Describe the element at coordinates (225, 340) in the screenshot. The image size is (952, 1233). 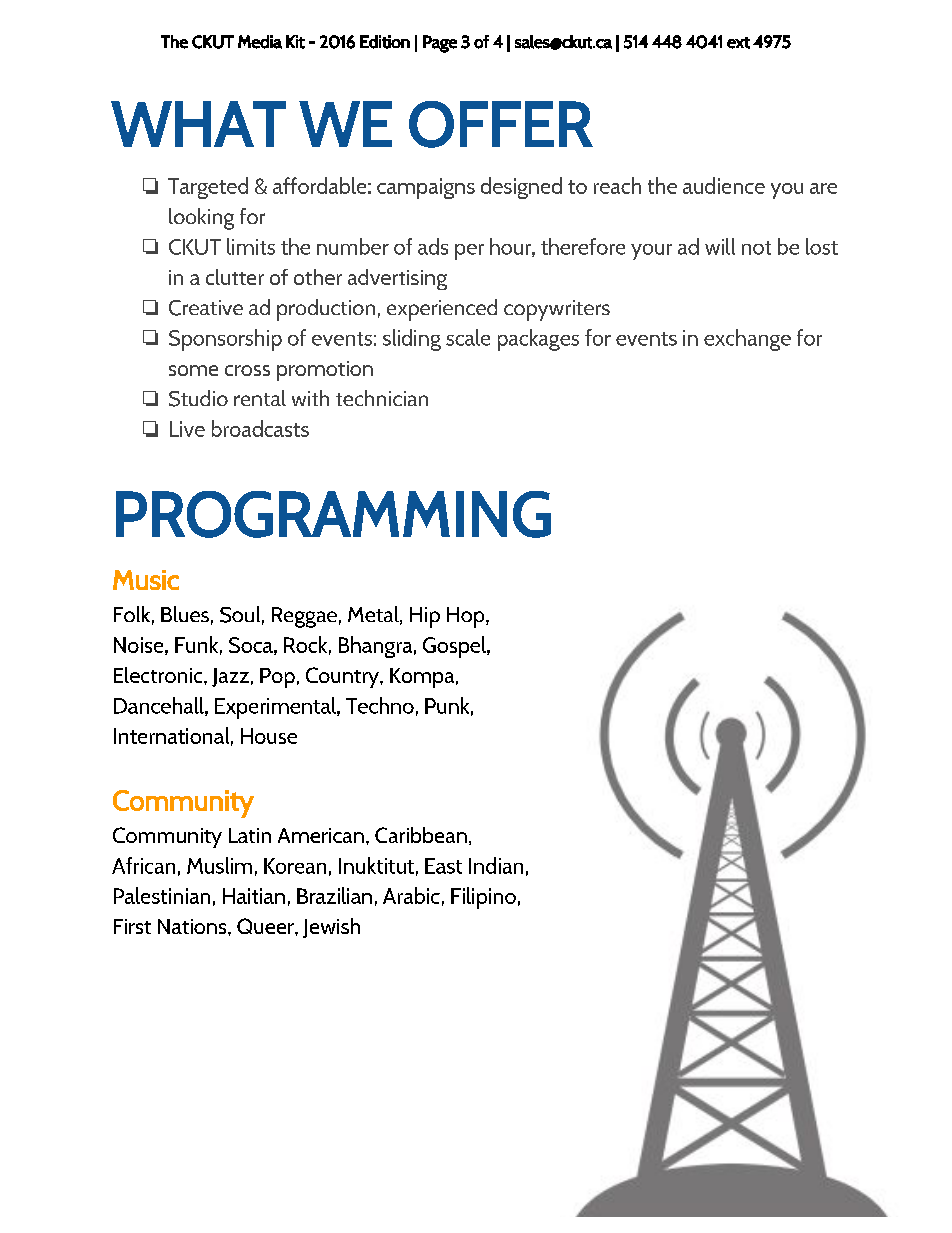
I see `Sponsorship` at that location.
